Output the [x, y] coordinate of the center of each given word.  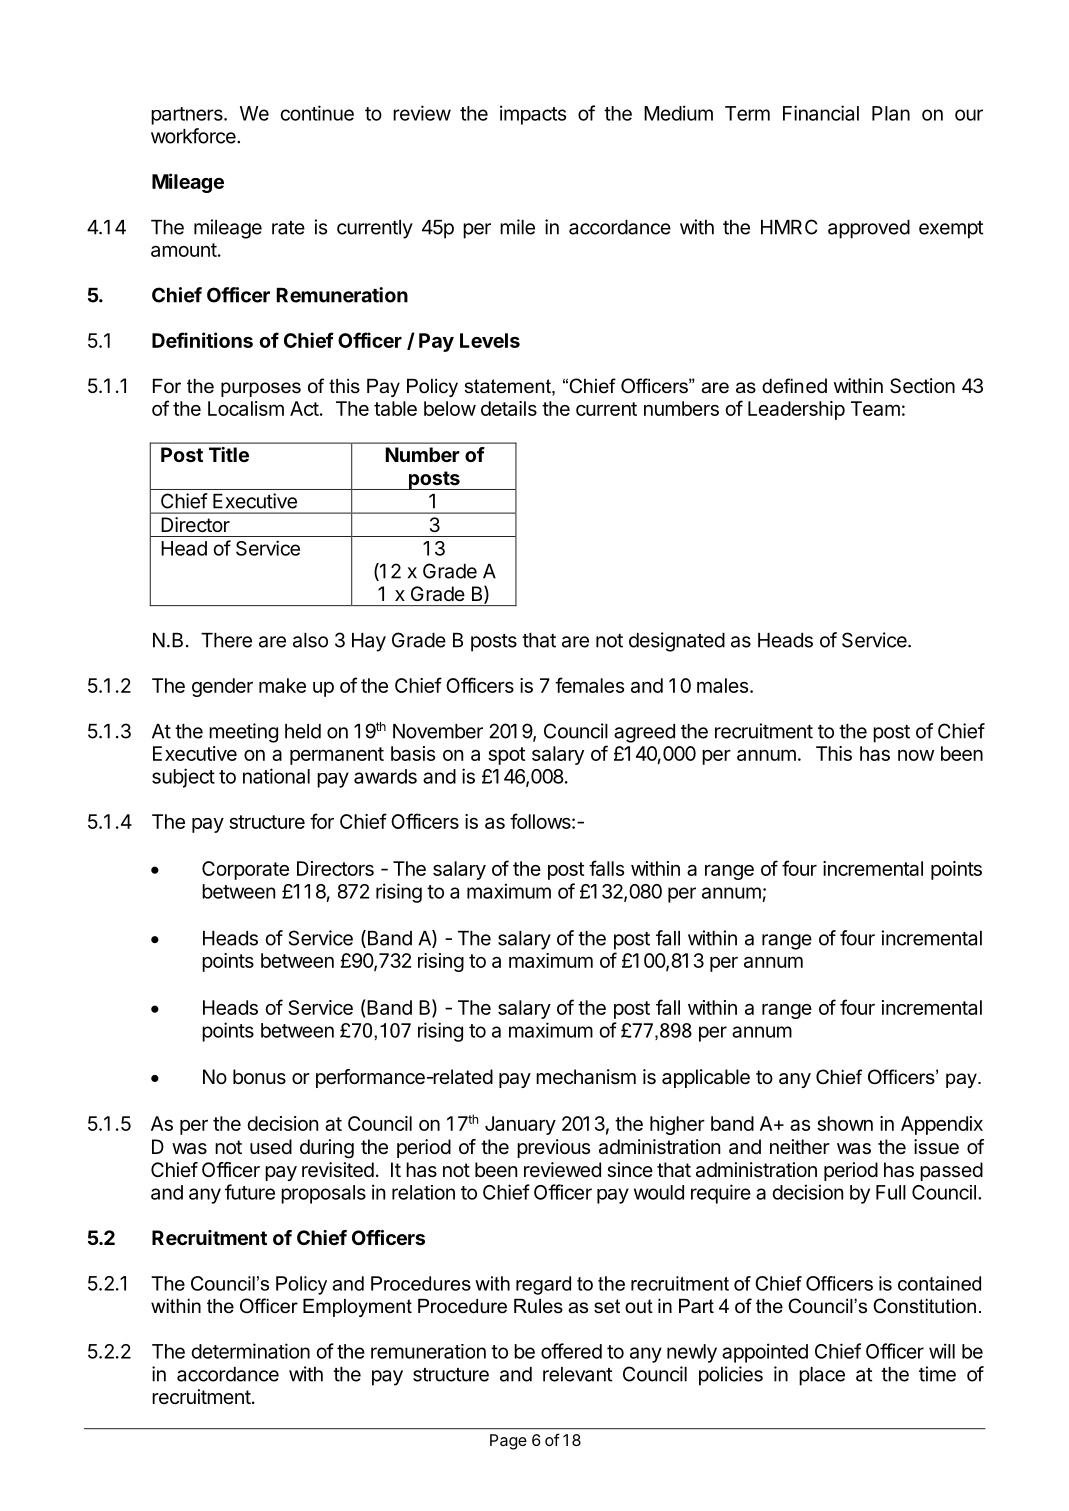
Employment [357, 1308]
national [276, 776]
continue [317, 113]
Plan [891, 113]
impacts [533, 115]
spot [506, 756]
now [916, 755]
